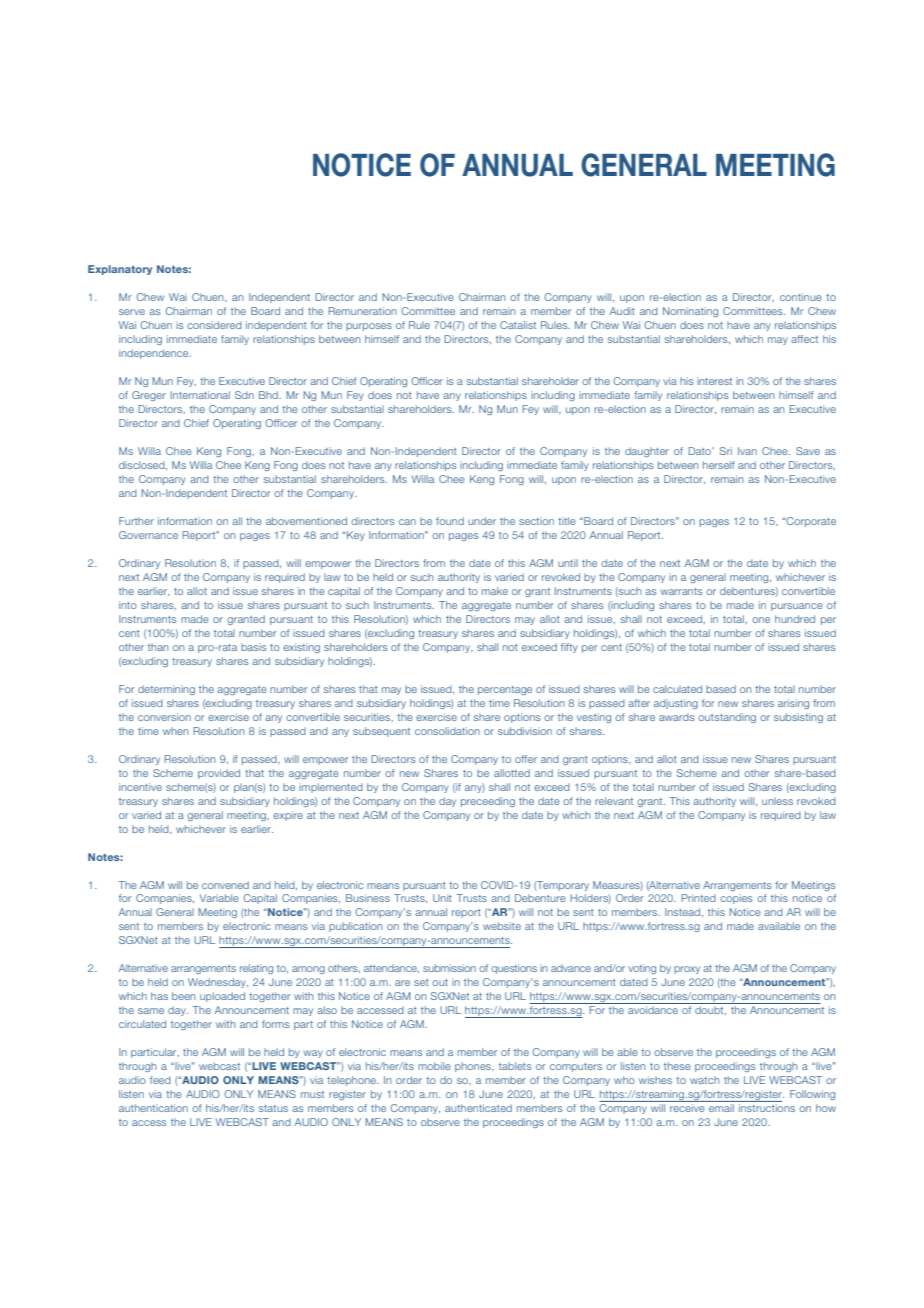 The width and height of the screenshot is (924, 1308). Describe the element at coordinates (474, 1067) in the screenshot. I see `phones` at that location.
